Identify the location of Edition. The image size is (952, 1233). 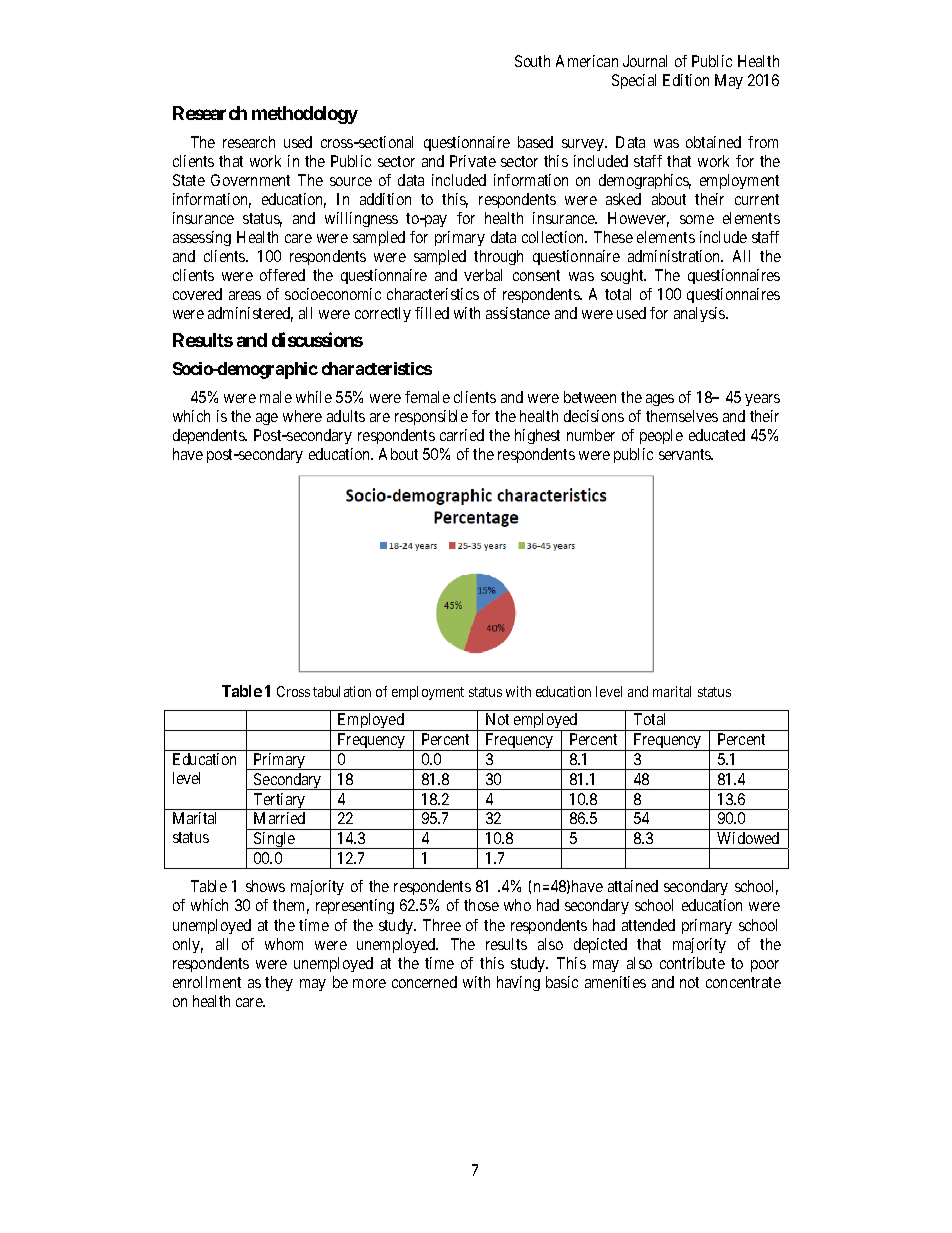
(686, 80).
